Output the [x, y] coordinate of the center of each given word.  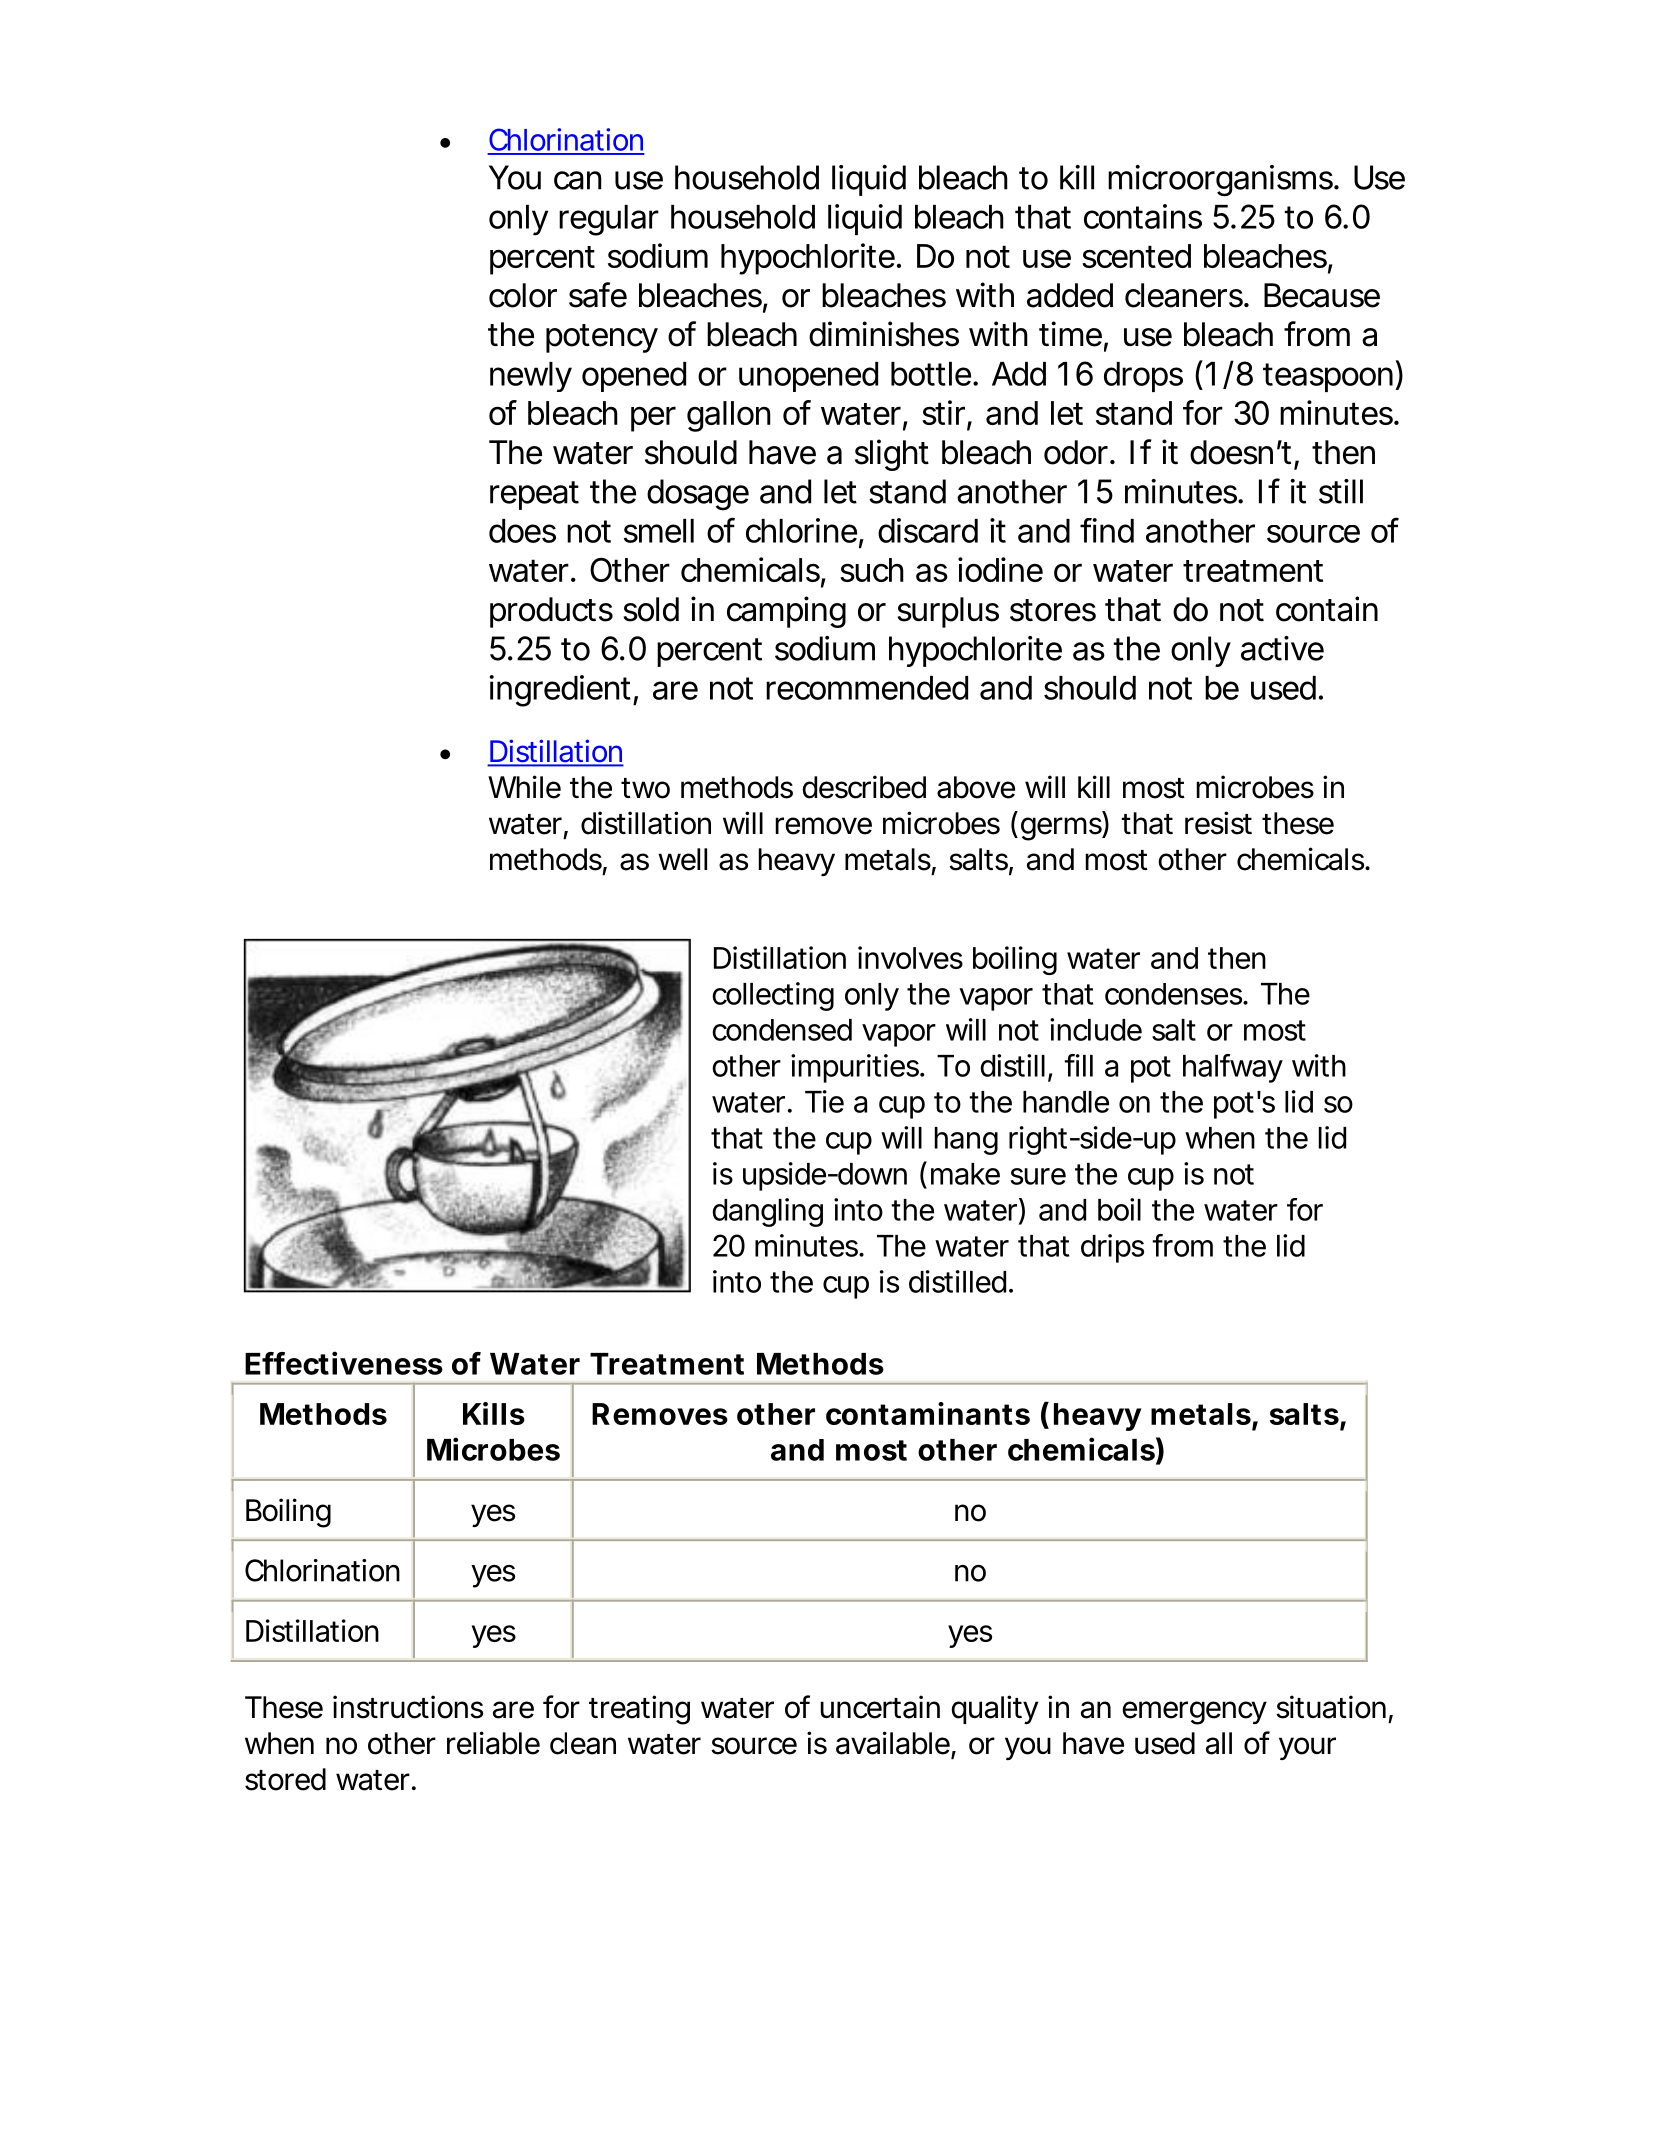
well [682, 859]
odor [1076, 452]
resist [1218, 823]
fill [1078, 1065]
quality [994, 1709]
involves [910, 957]
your [1307, 1748]
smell [659, 531]
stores [1053, 610]
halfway [1232, 1068]
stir [943, 412]
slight [892, 455]
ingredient [560, 691]
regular [609, 220]
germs [1061, 829]
